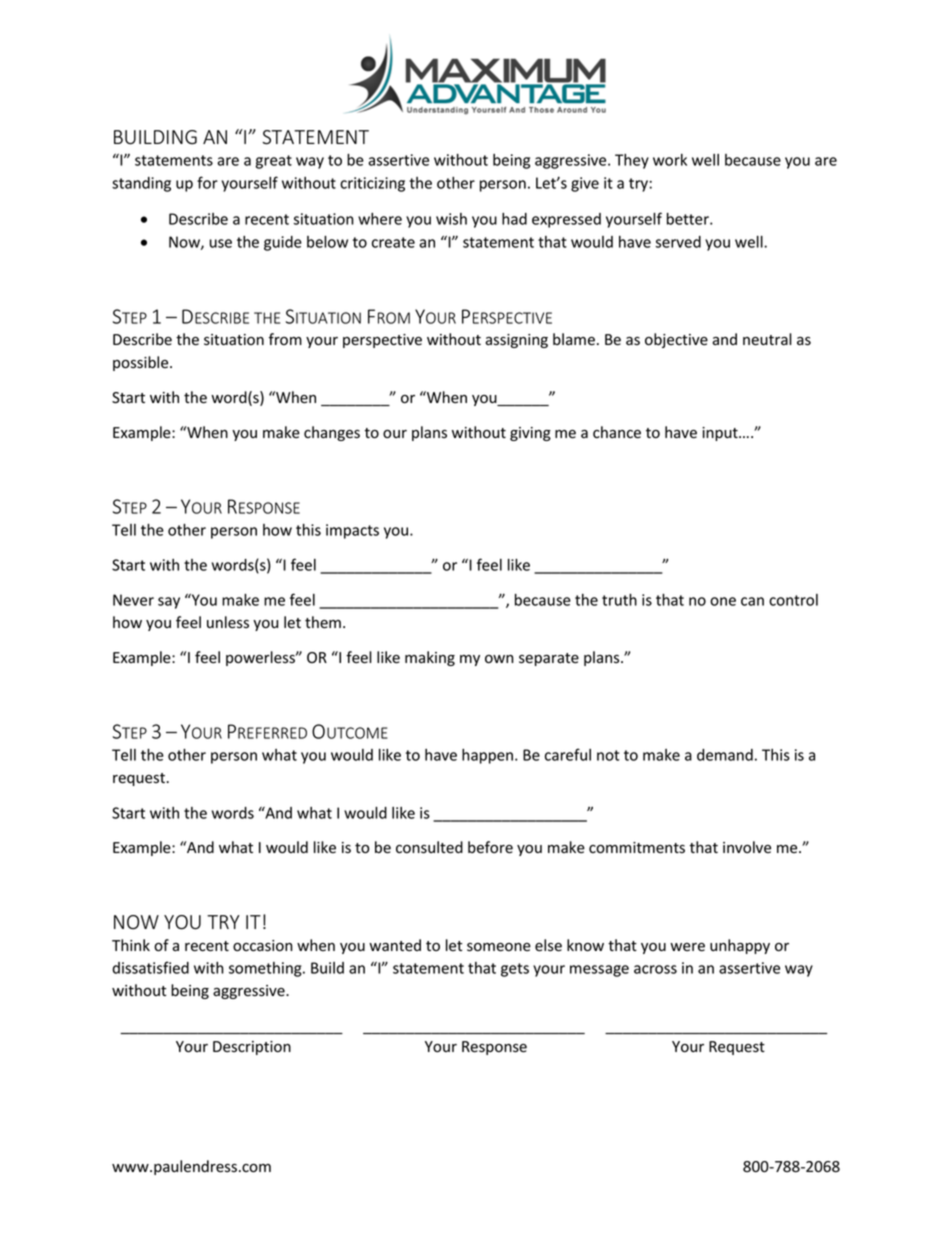 The height and width of the page is (1233, 952). I want to click on standing, so click(141, 184).
